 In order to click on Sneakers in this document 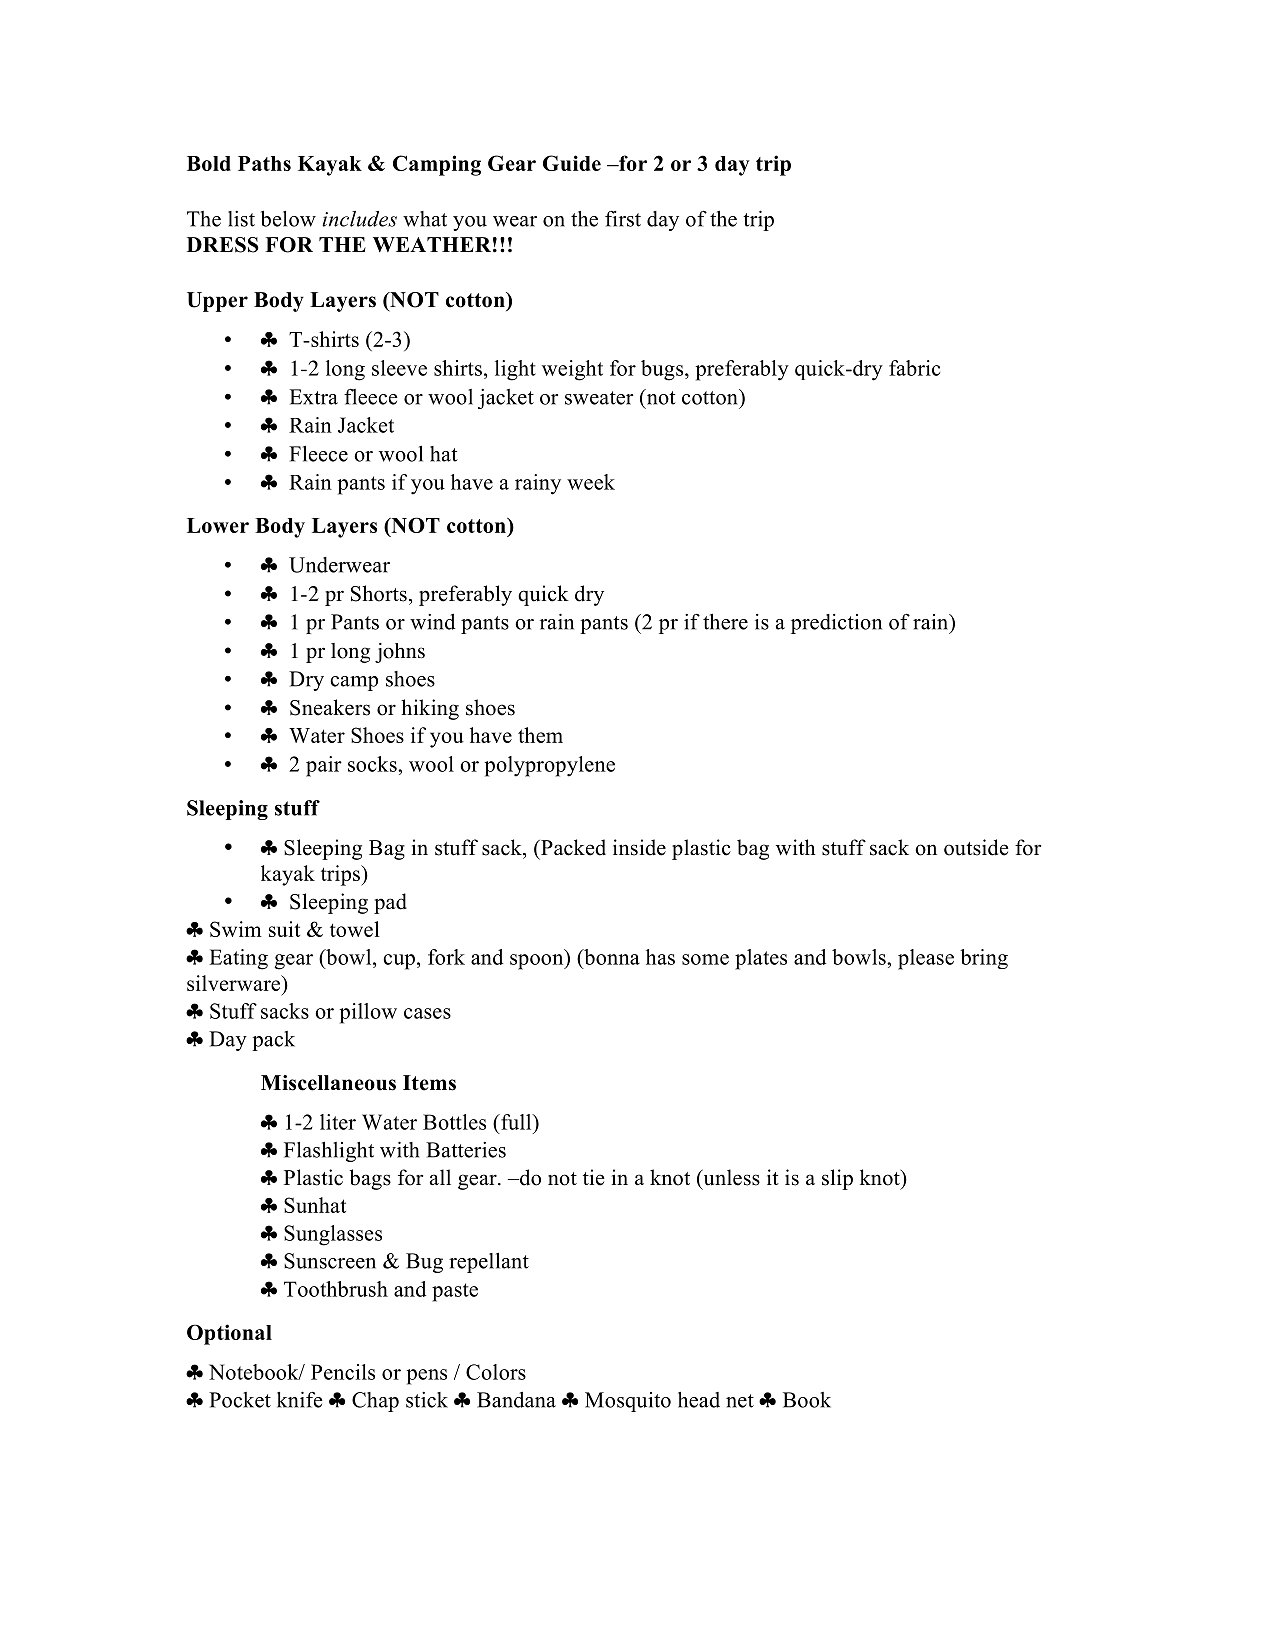, I will do `click(330, 707)`.
